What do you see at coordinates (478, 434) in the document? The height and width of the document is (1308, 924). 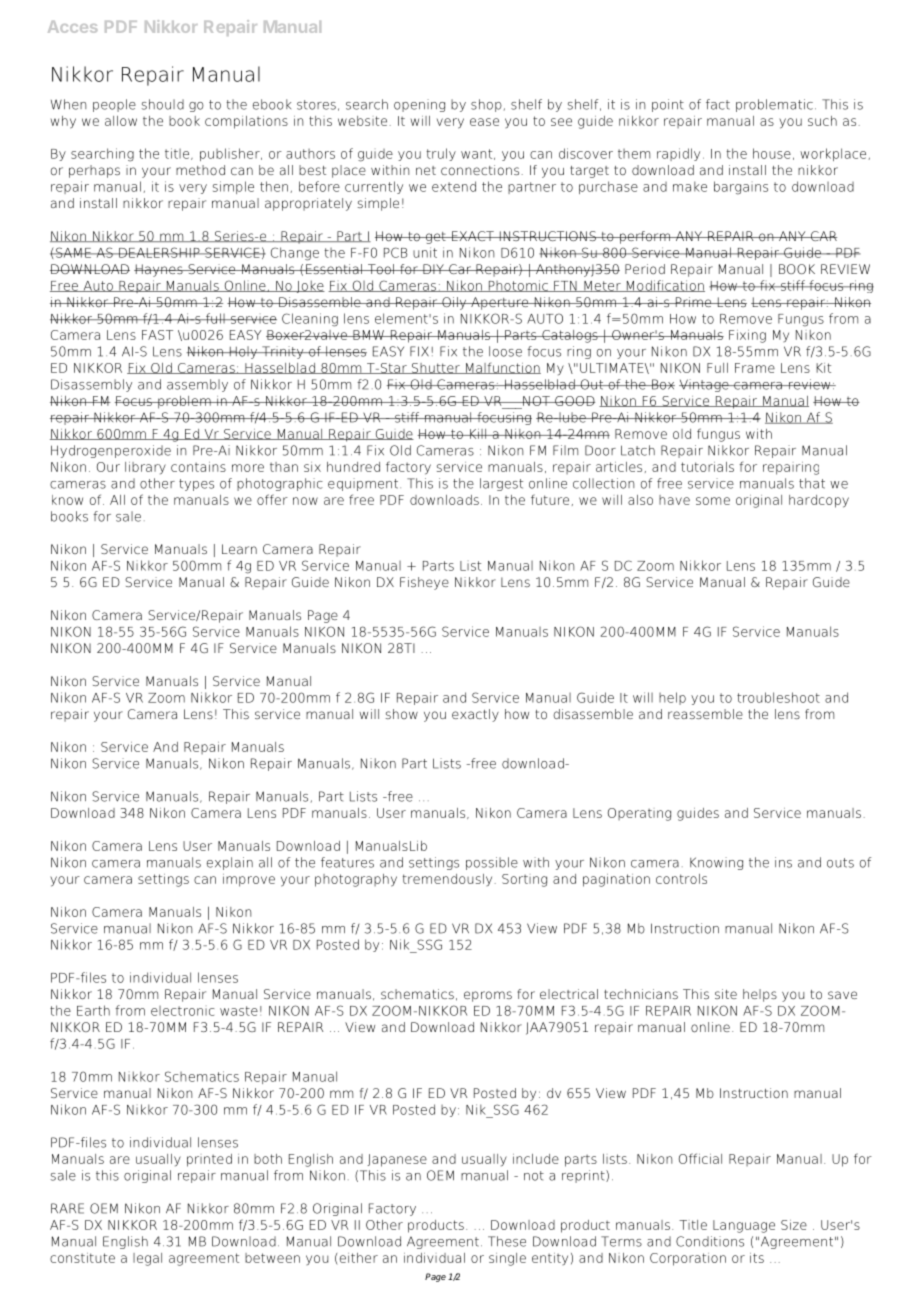 I see `Kill` at bounding box center [478, 434].
